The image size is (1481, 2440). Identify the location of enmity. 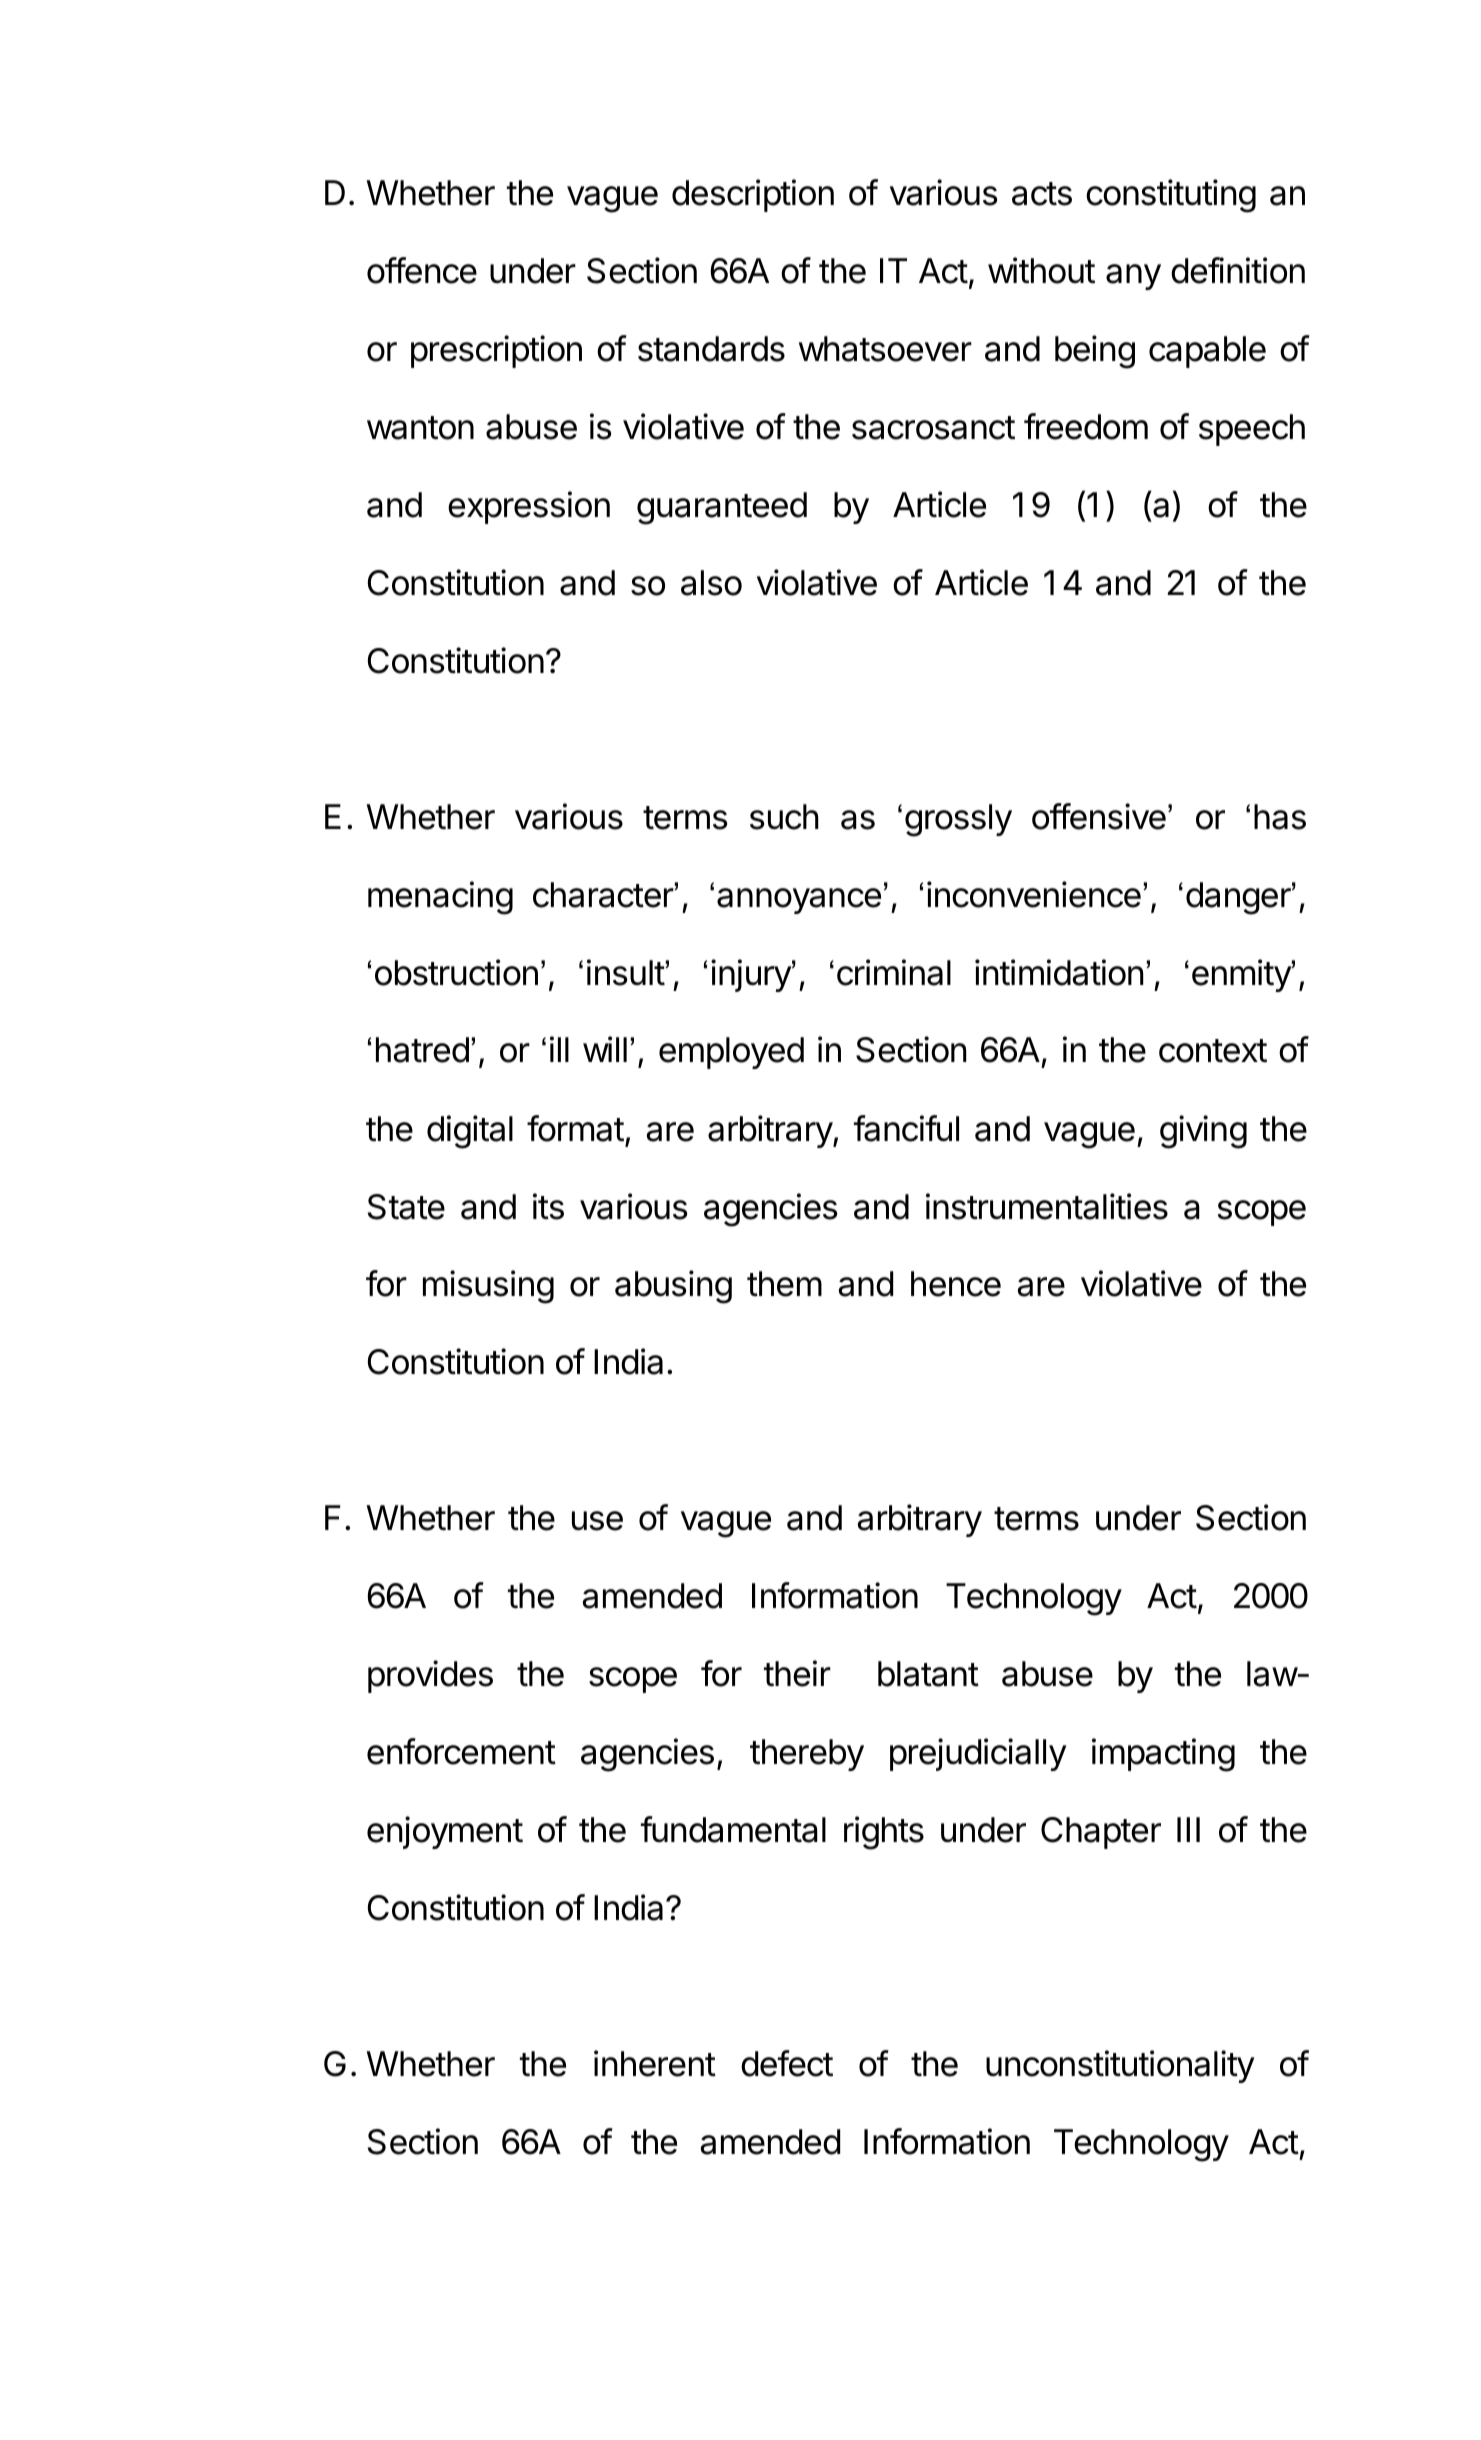
(1242, 975).
